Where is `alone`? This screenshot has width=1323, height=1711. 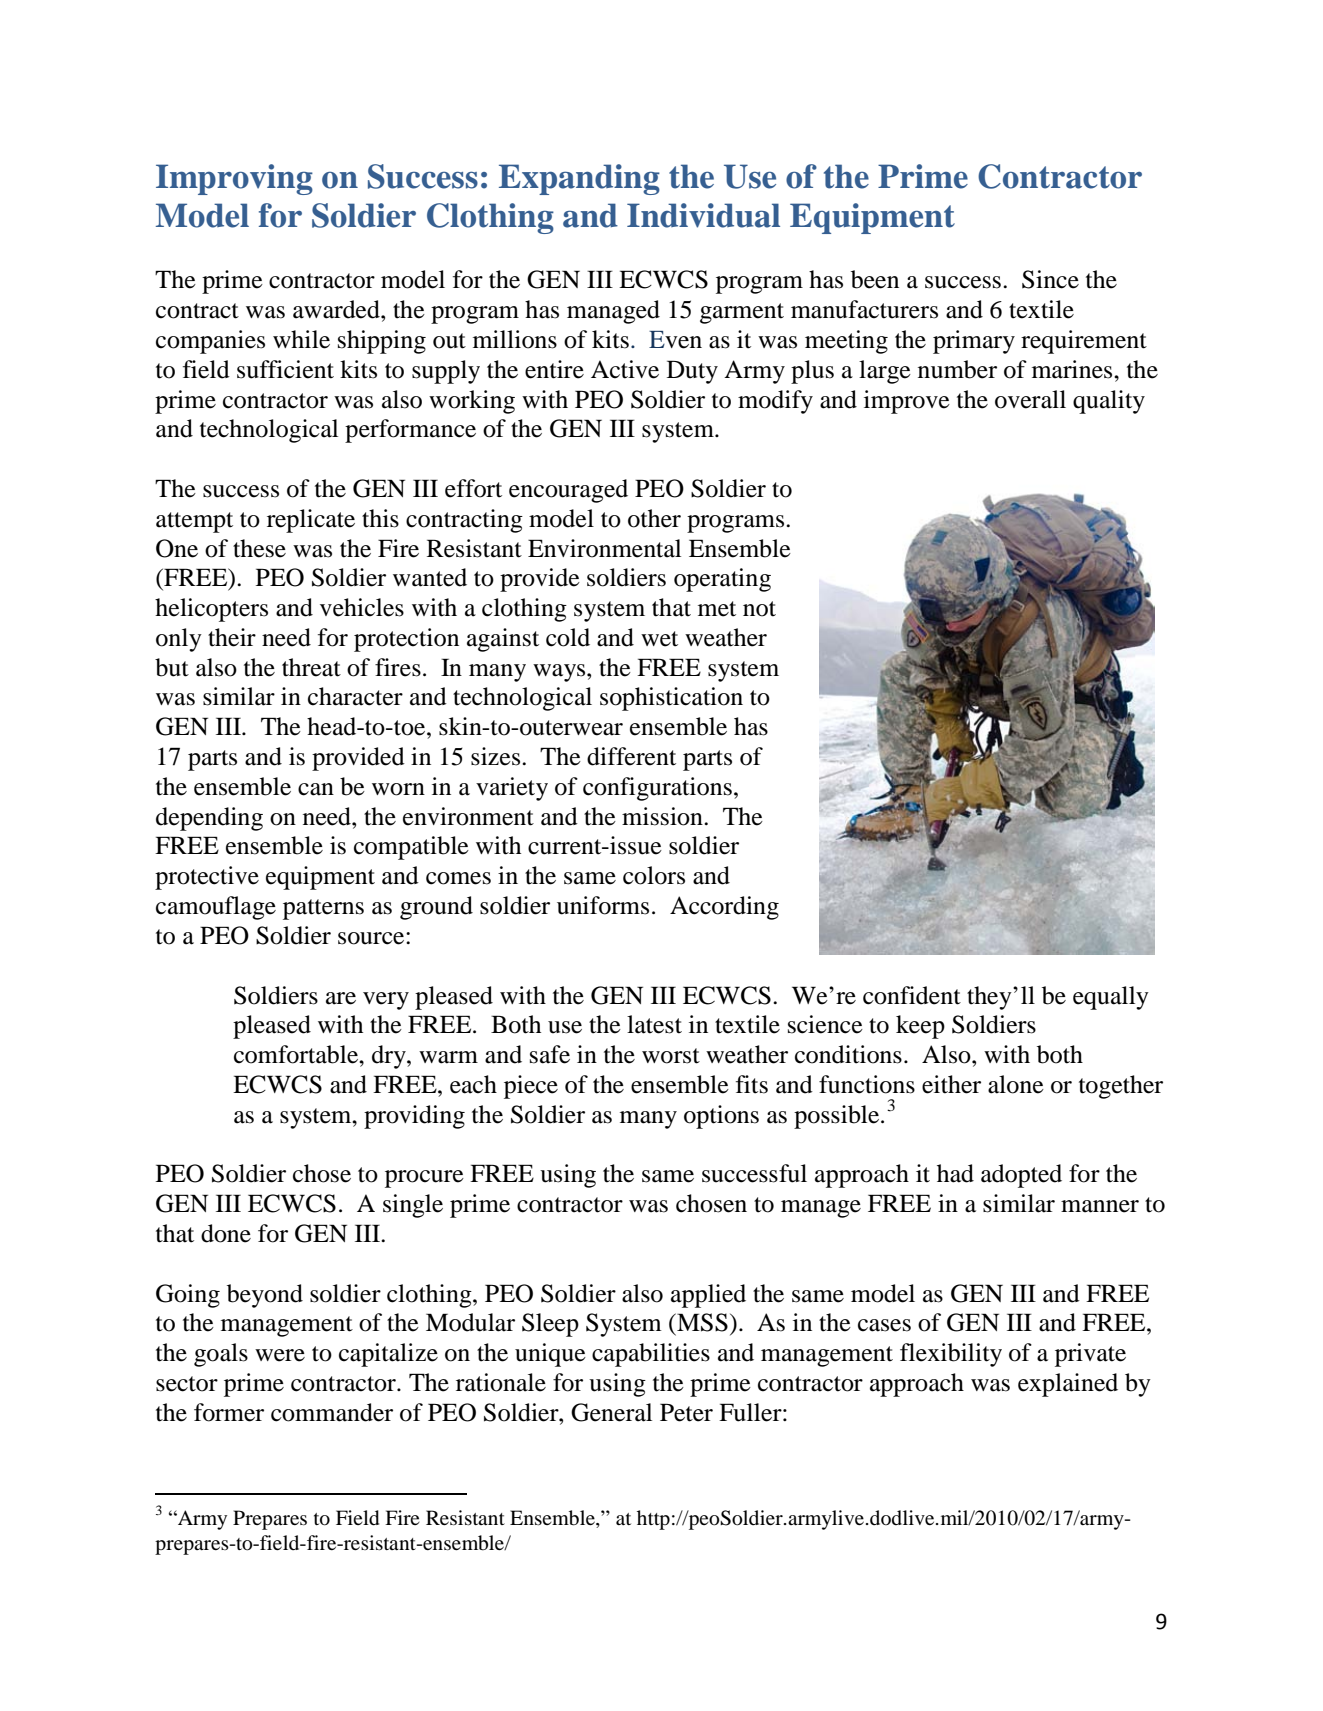 alone is located at coordinates (1016, 1084).
